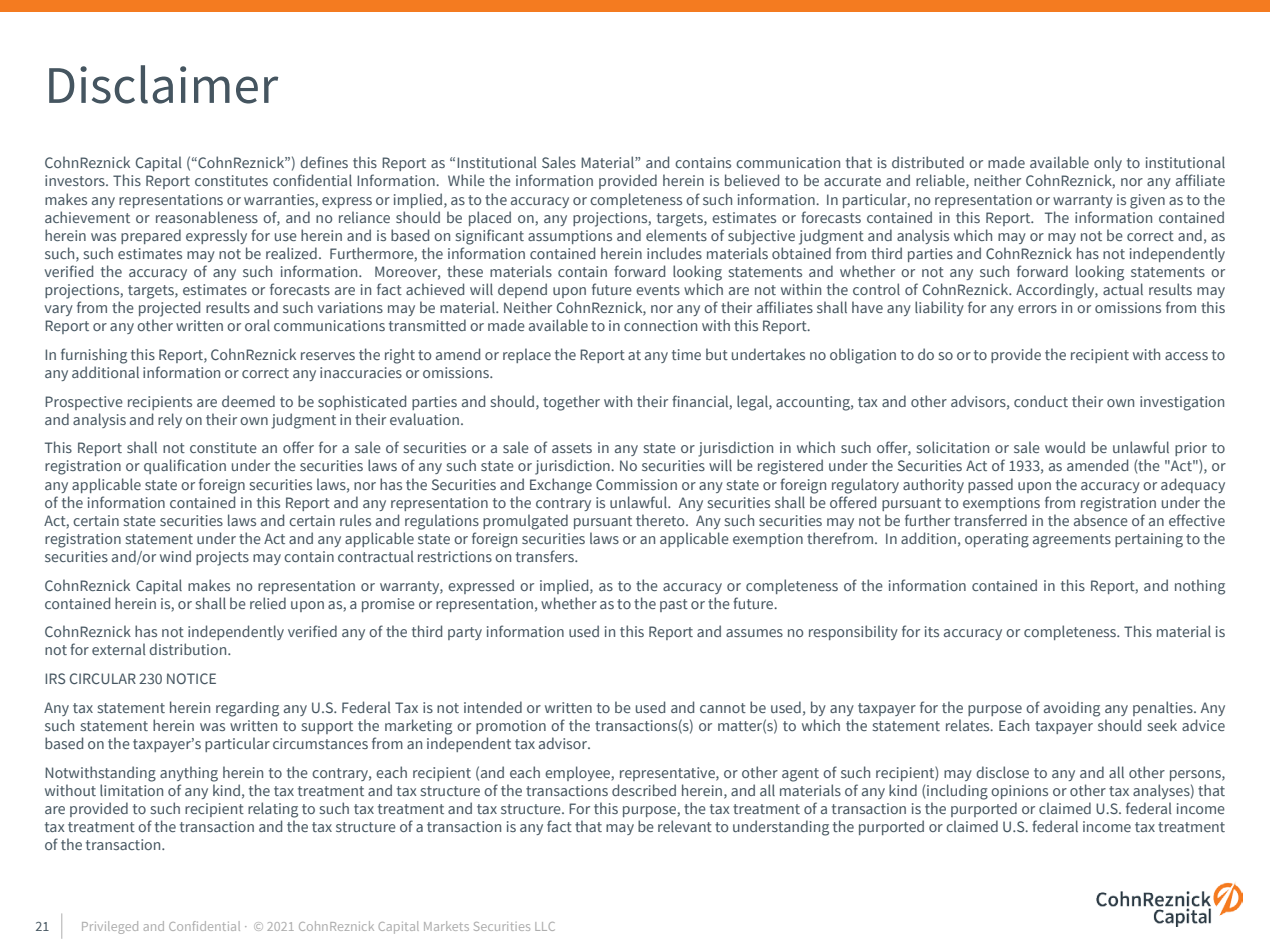 This screenshot has height=952, width=1270. What do you see at coordinates (752, 180) in the screenshot?
I see `believed` at bounding box center [752, 180].
